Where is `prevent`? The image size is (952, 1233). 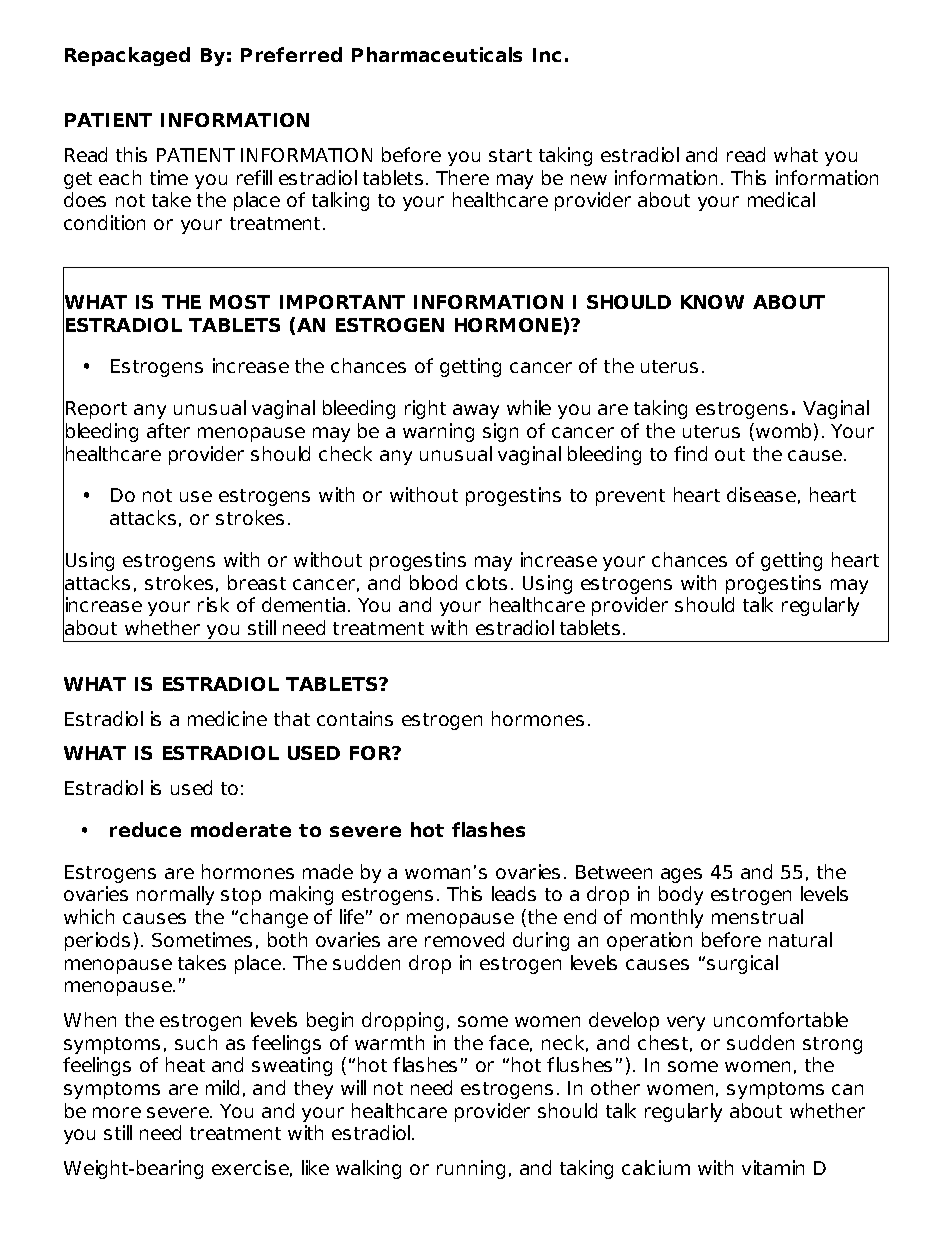 prevent is located at coordinates (630, 497).
